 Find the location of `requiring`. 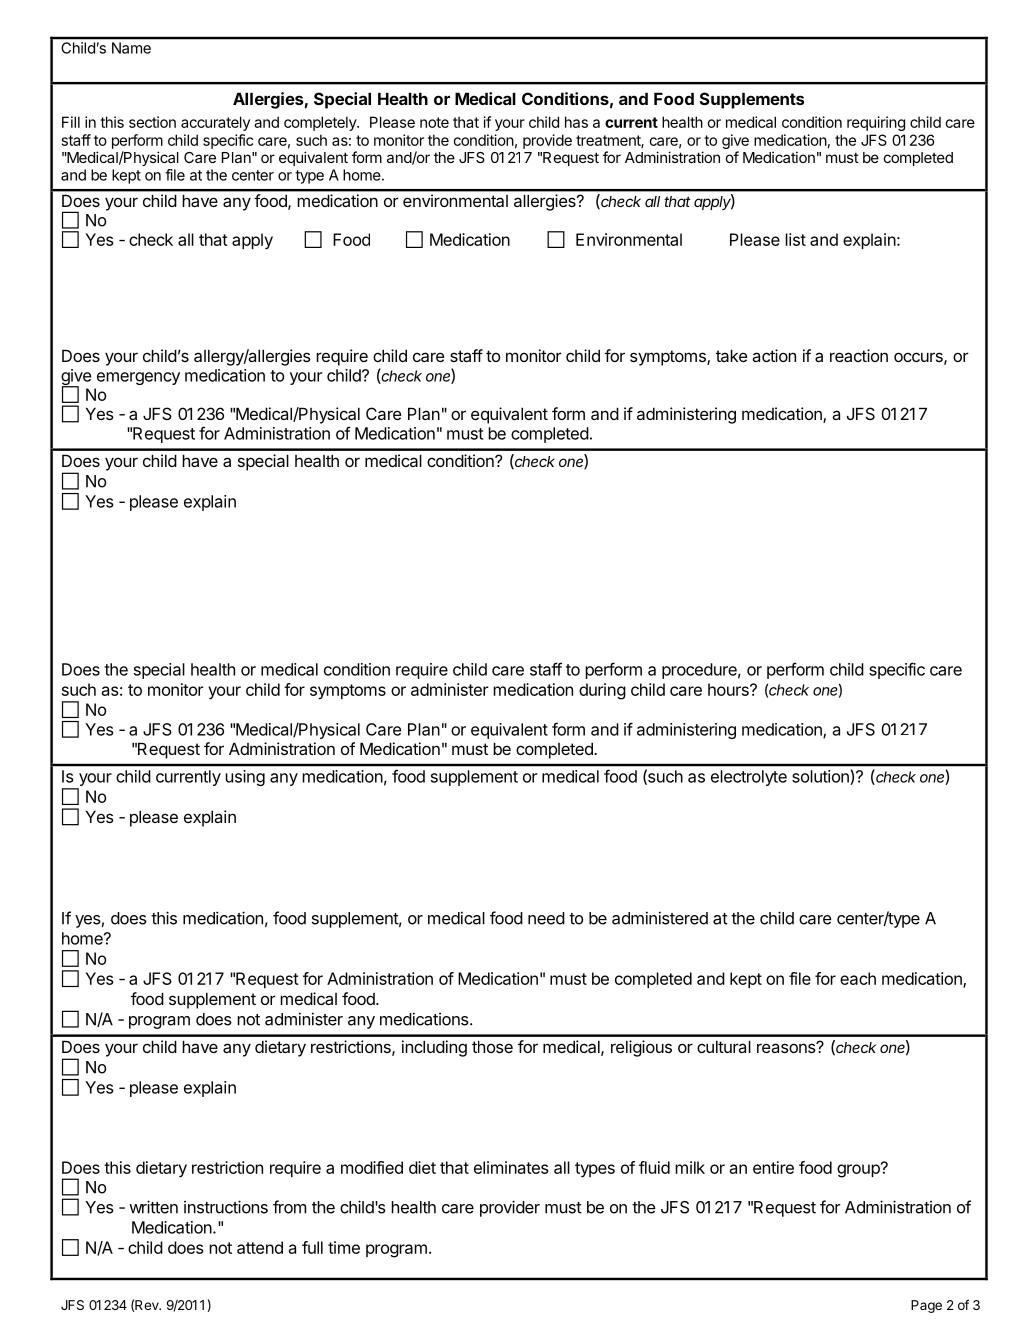

requiring is located at coordinates (876, 123).
